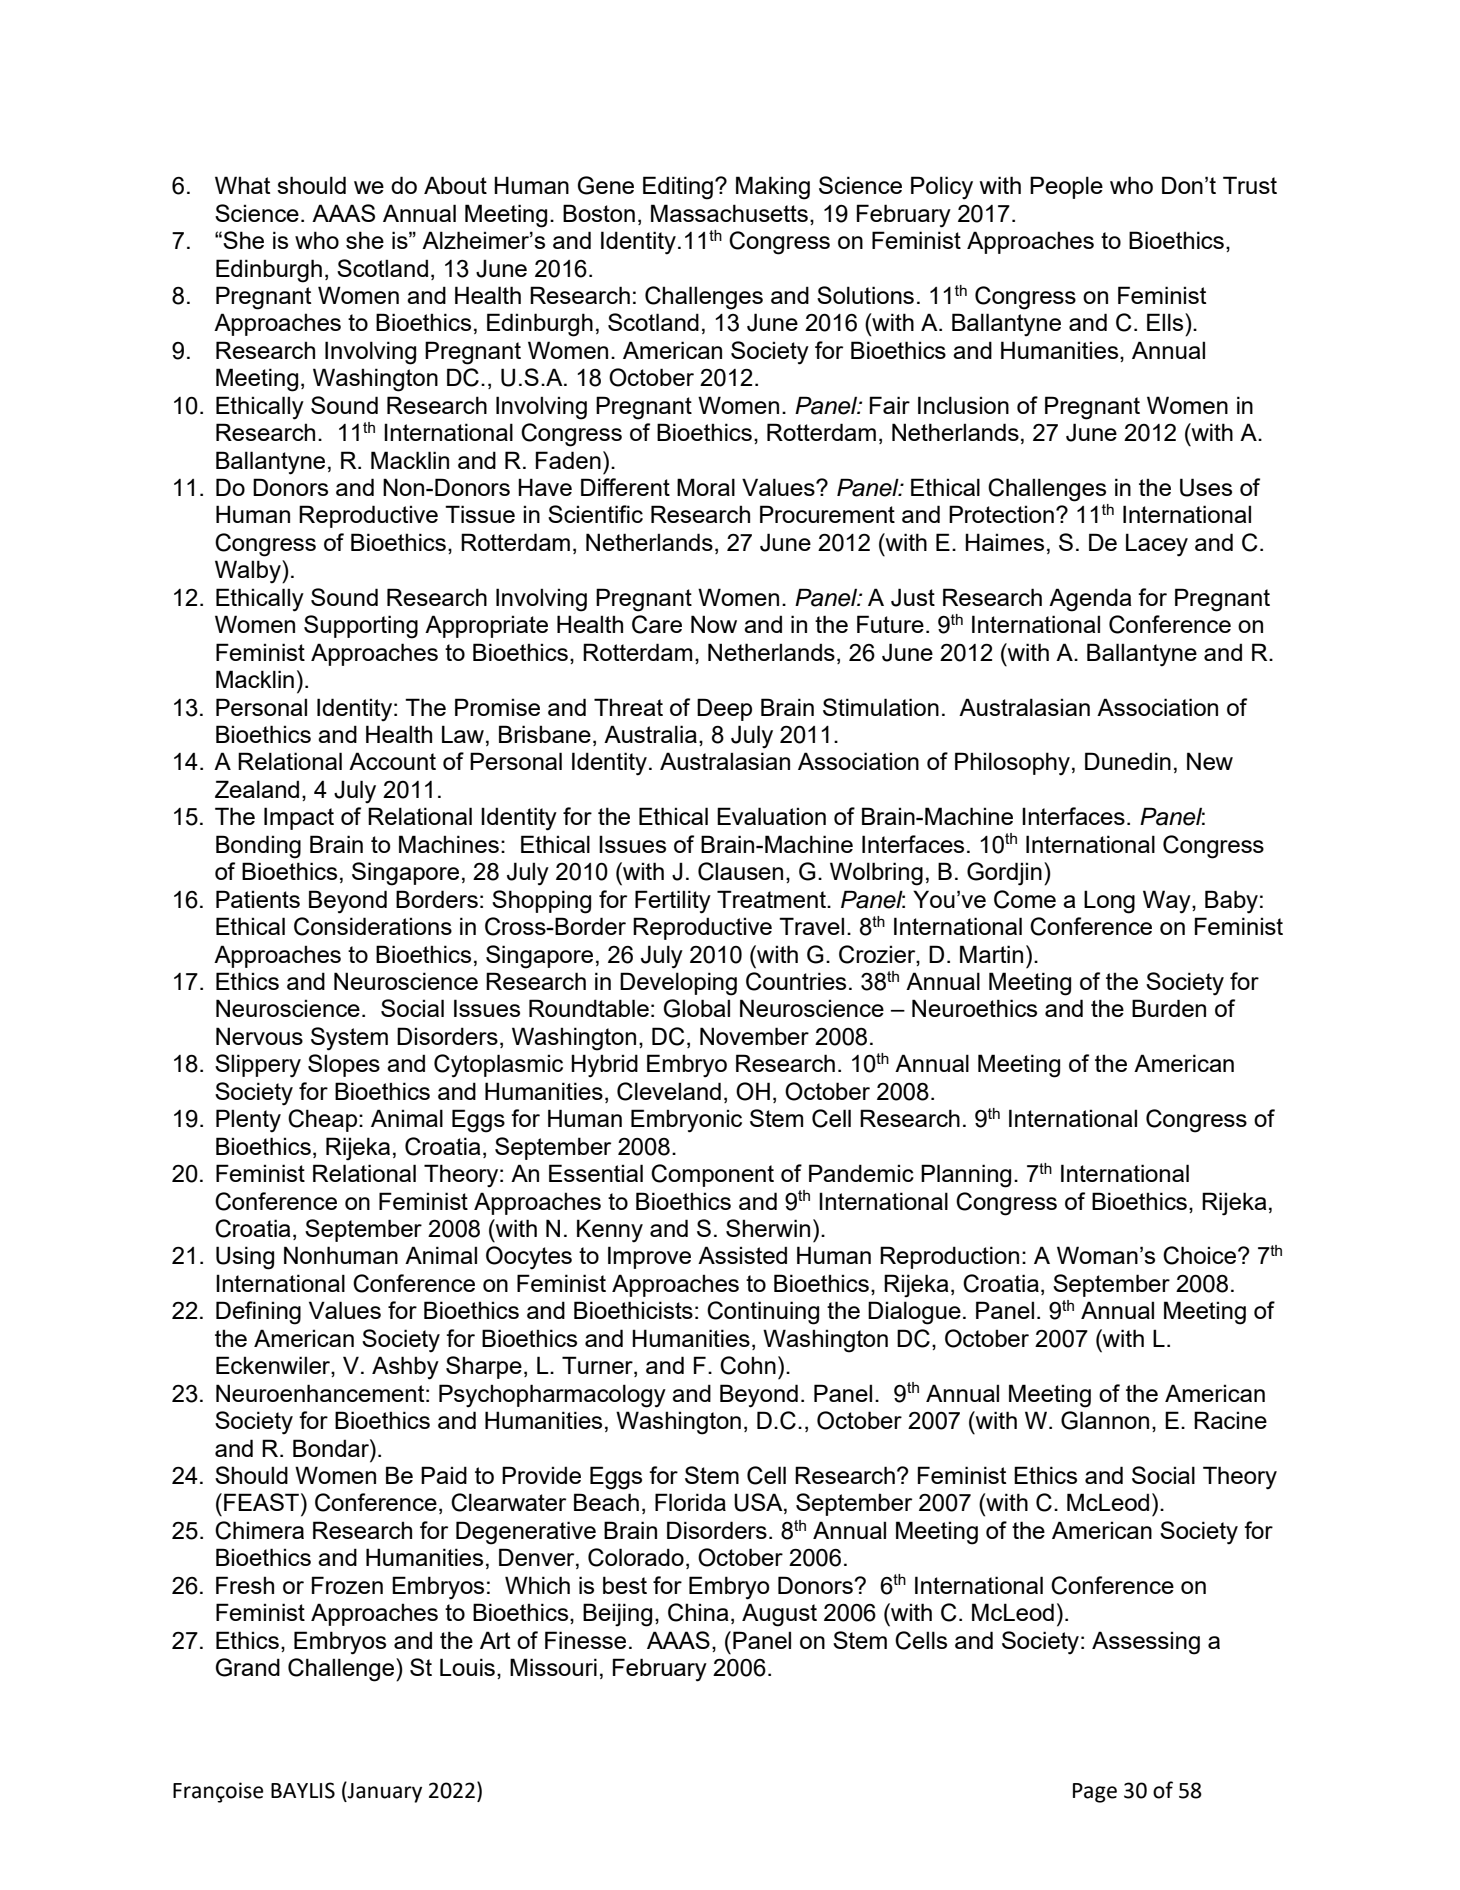  I want to click on Burden, so click(1169, 1008).
